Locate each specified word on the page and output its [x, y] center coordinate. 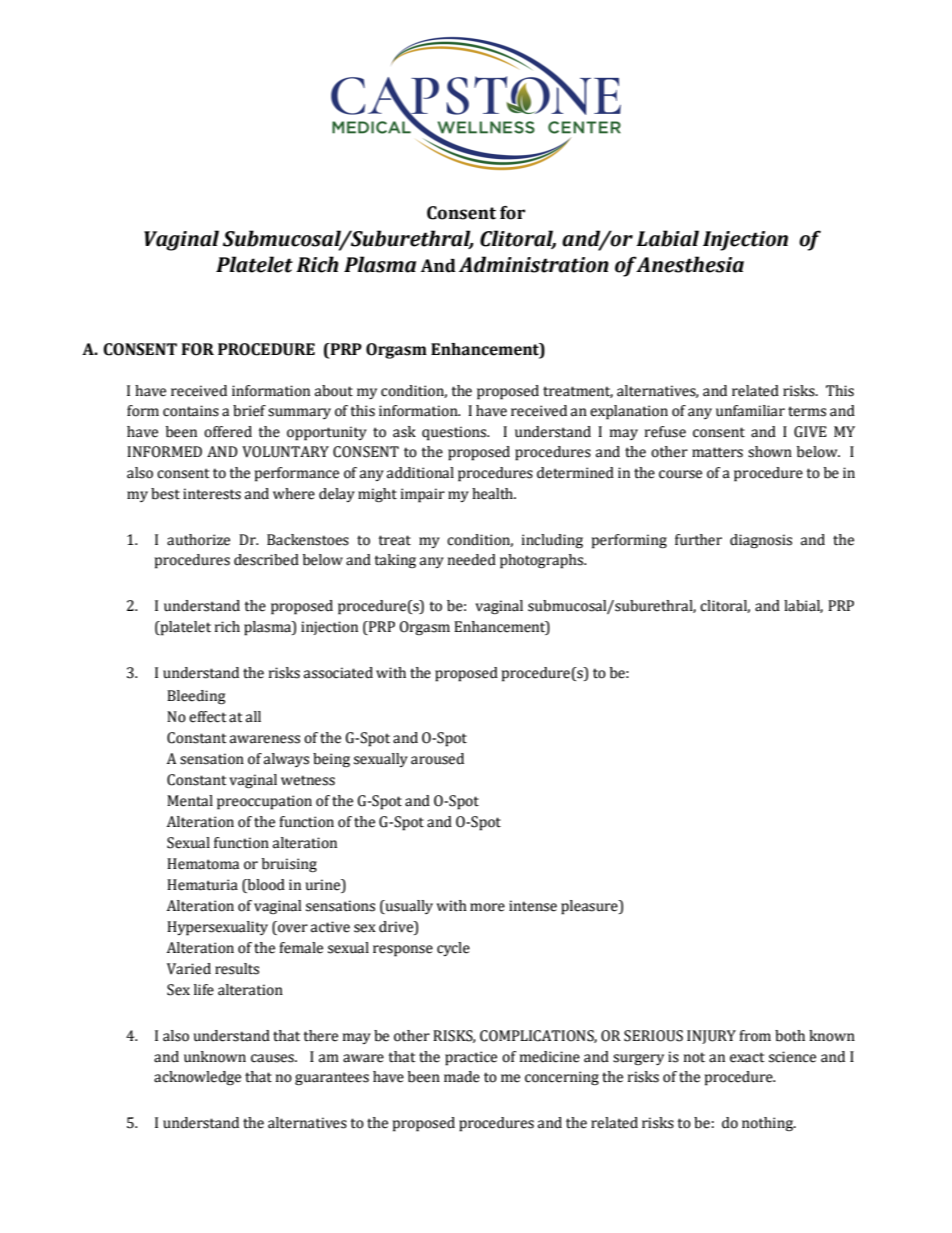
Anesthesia [690, 264]
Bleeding [196, 697]
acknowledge [197, 1078]
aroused [437, 759]
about [334, 391]
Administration [534, 264]
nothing [768, 1124]
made [462, 1077]
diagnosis [761, 541]
